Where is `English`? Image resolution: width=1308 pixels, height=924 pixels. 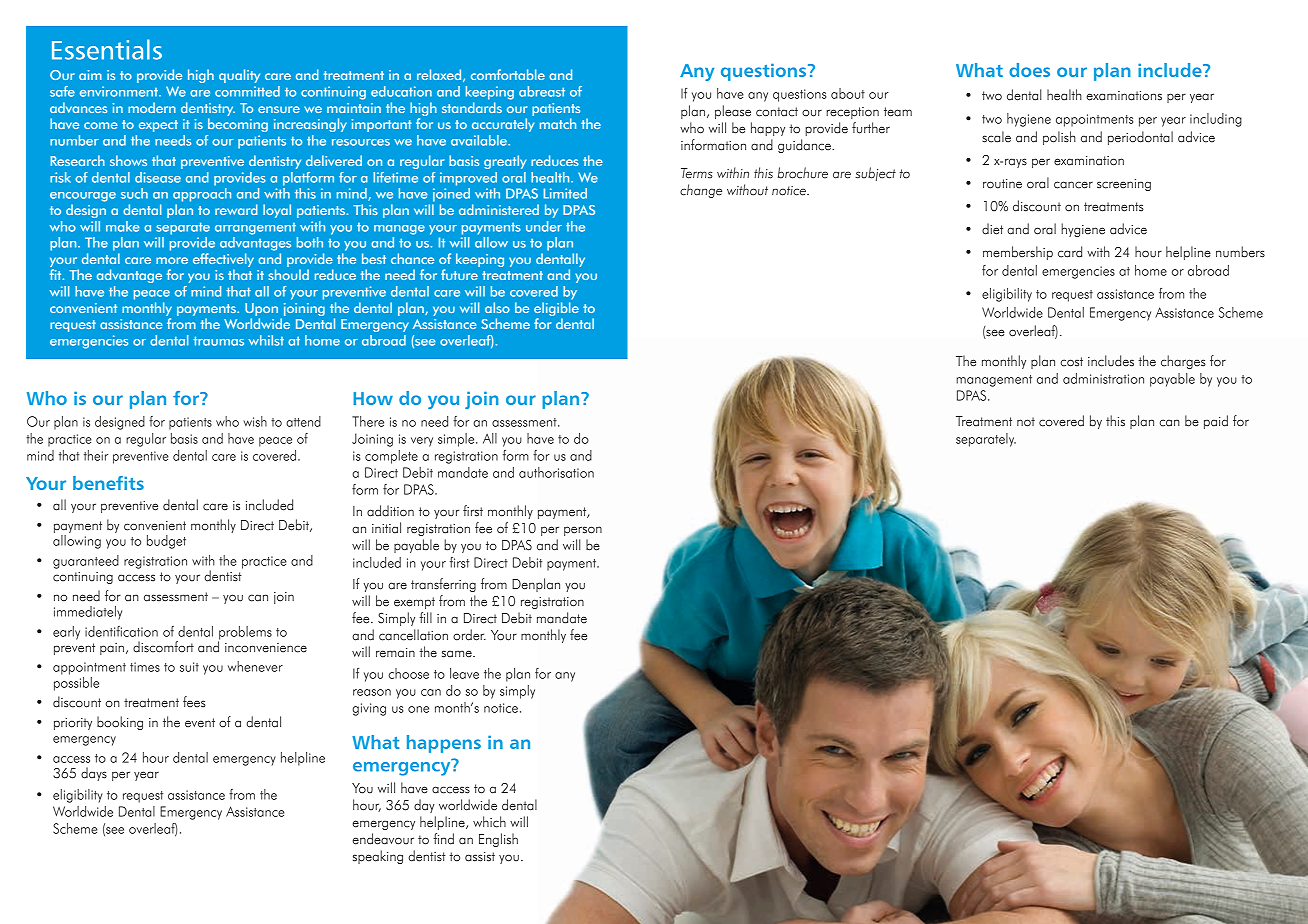
English is located at coordinates (498, 840).
